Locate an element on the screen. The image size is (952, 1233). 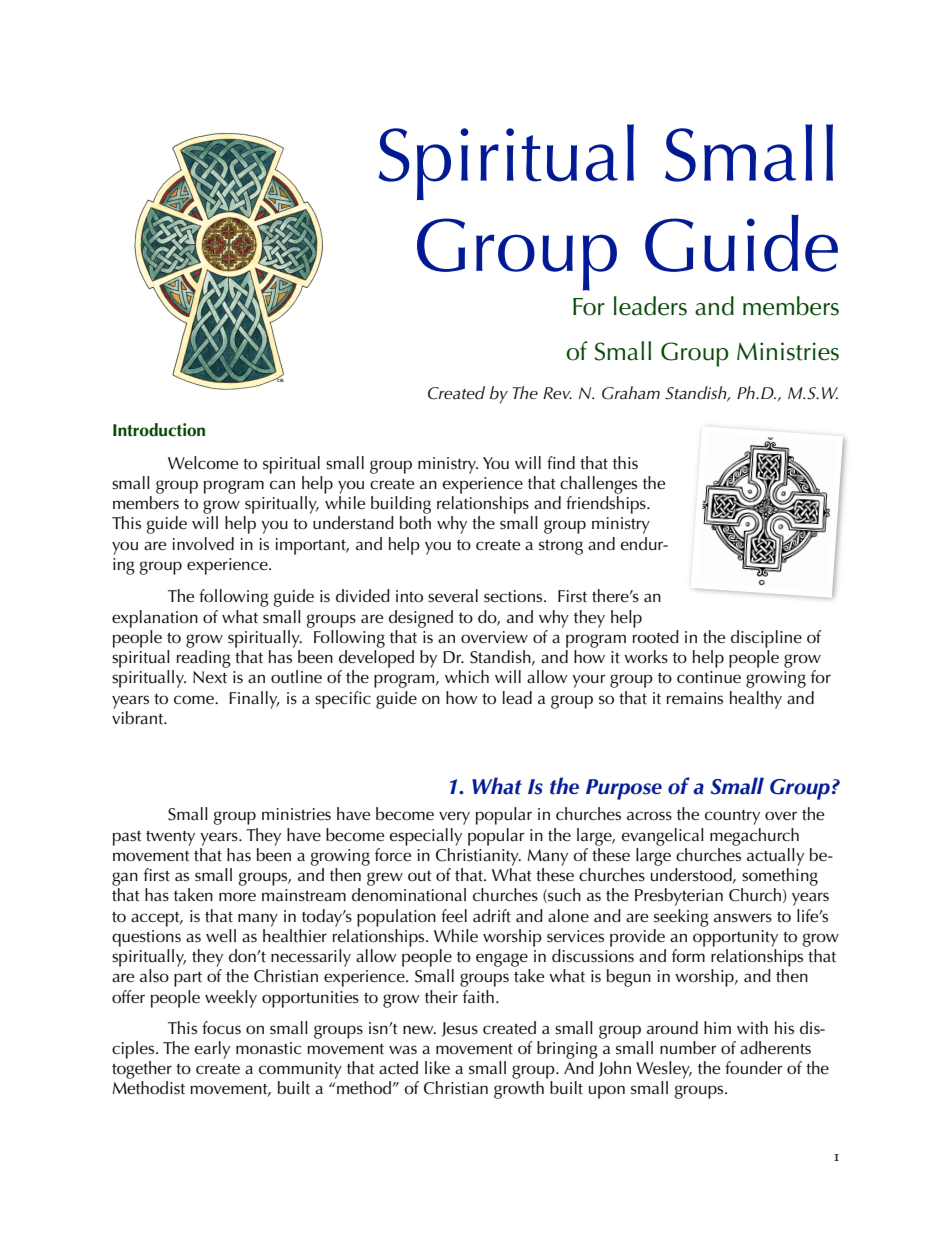
Rev is located at coordinates (557, 393).
